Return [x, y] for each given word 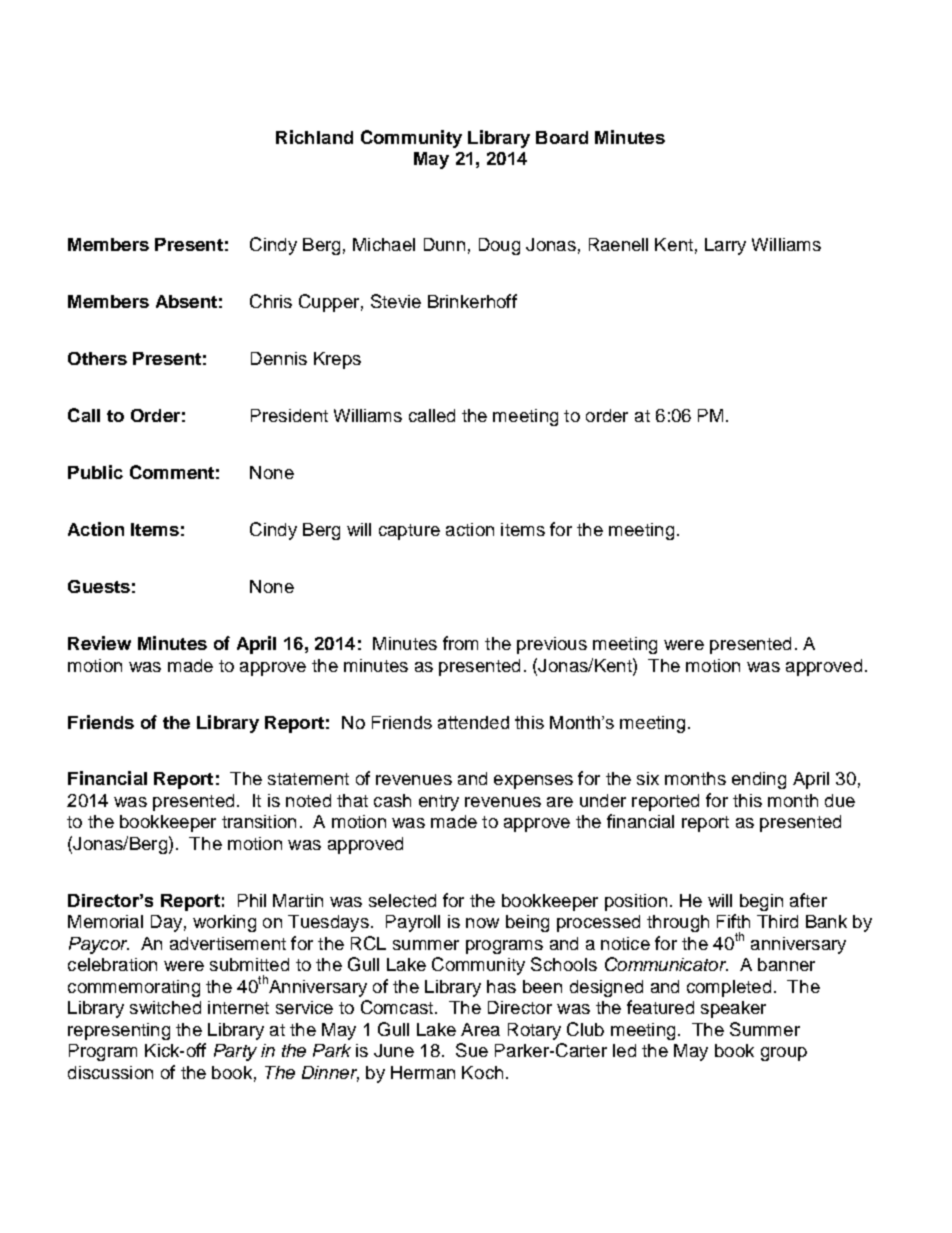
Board [562, 137]
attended [473, 722]
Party [235, 1052]
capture [409, 532]
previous [552, 645]
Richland [314, 137]
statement [308, 779]
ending [759, 780]
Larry [725, 246]
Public [95, 472]
